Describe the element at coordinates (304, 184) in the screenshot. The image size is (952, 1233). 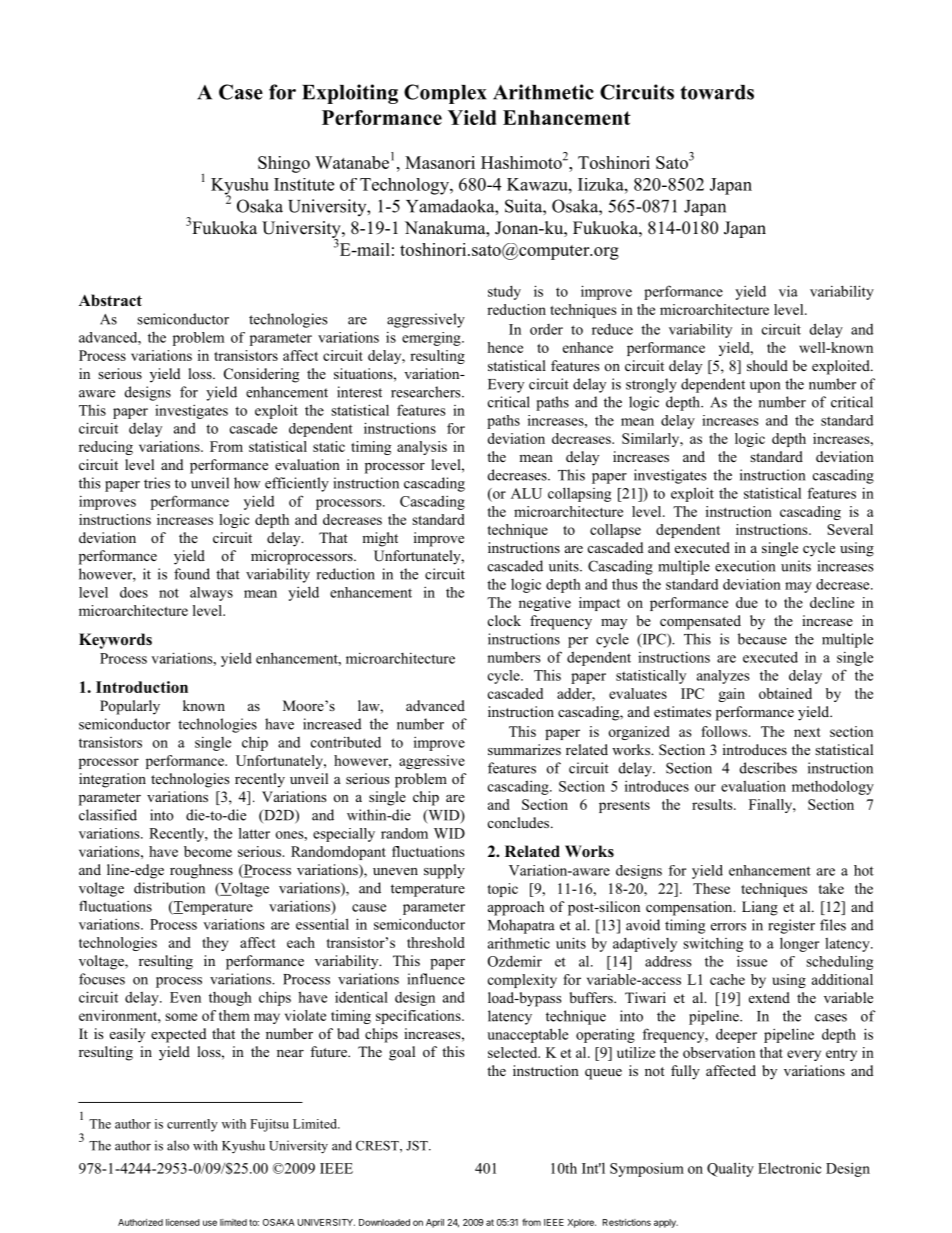
I see `Institute` at that location.
